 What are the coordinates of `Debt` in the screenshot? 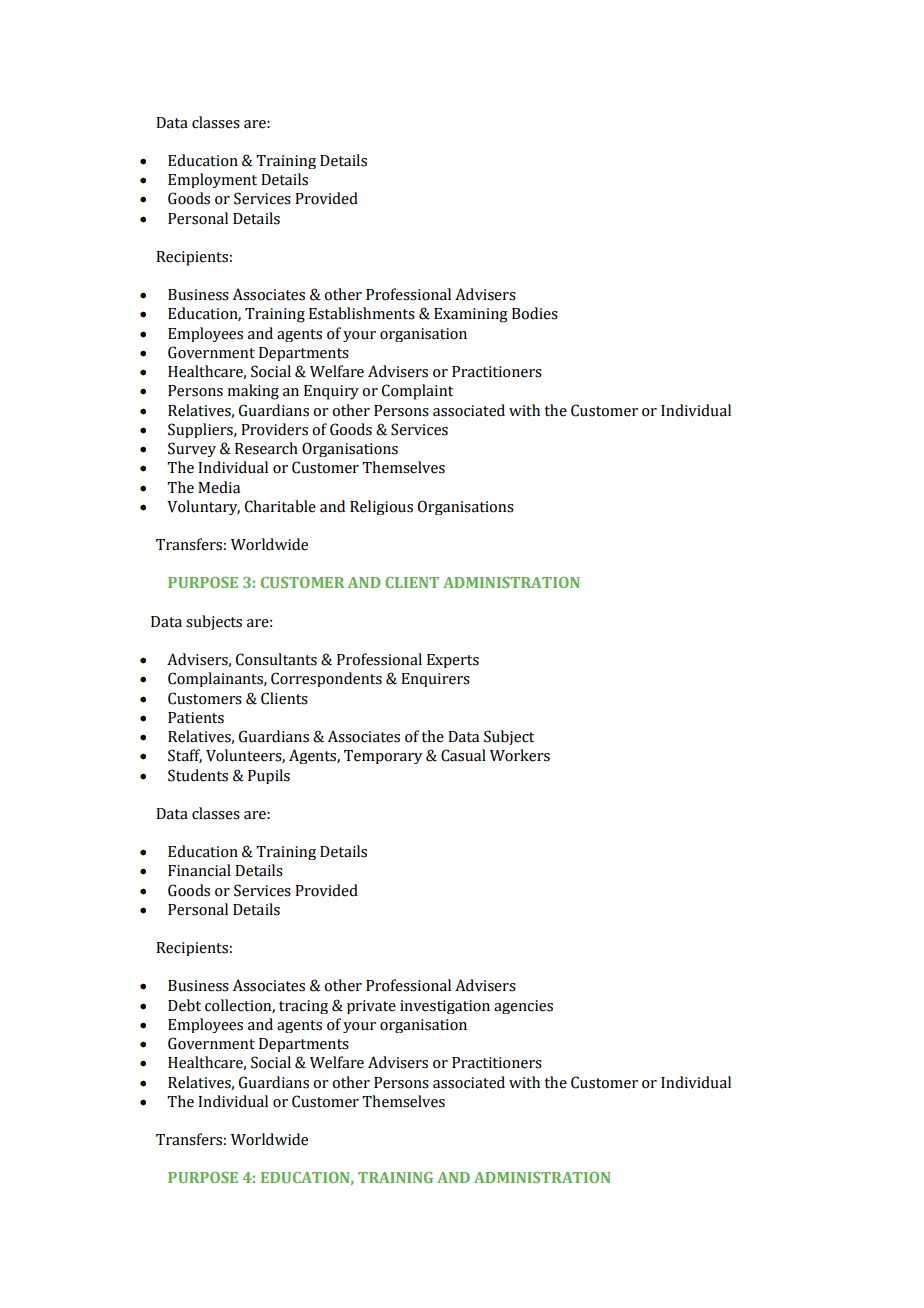 It's located at (184, 1005).
